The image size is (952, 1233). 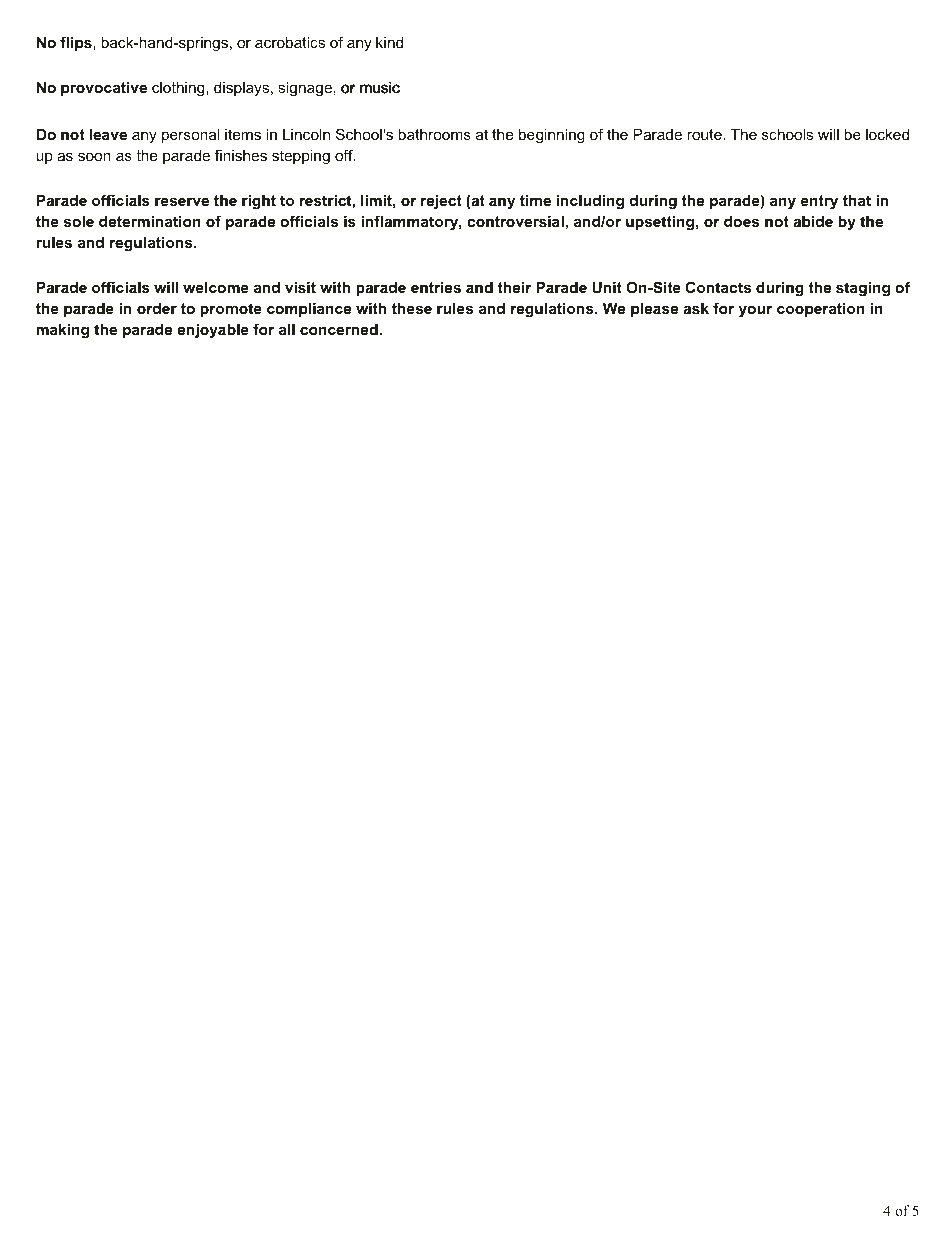 I want to click on flips, so click(x=77, y=43).
